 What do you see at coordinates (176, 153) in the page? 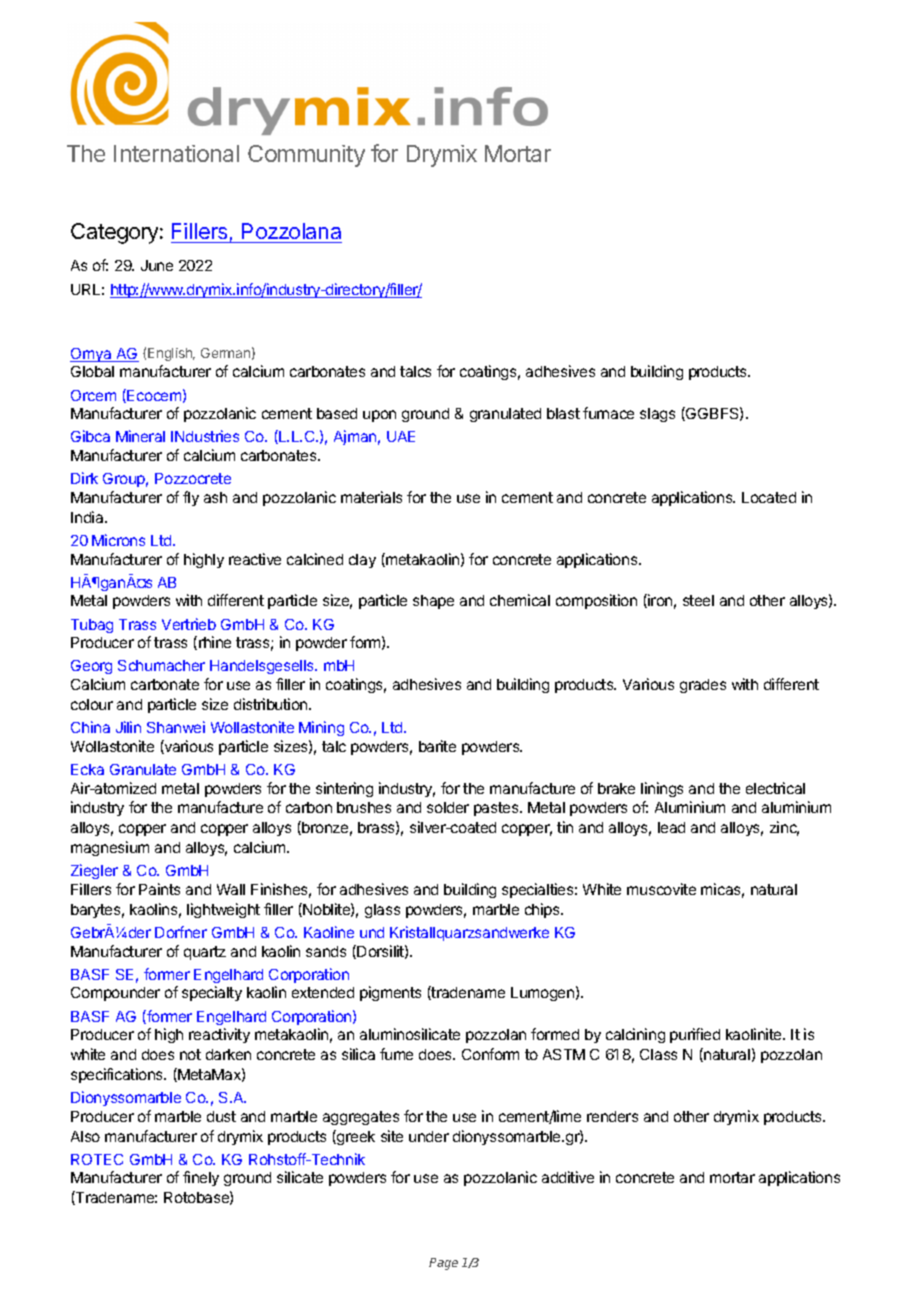
I see `International` at bounding box center [176, 153].
